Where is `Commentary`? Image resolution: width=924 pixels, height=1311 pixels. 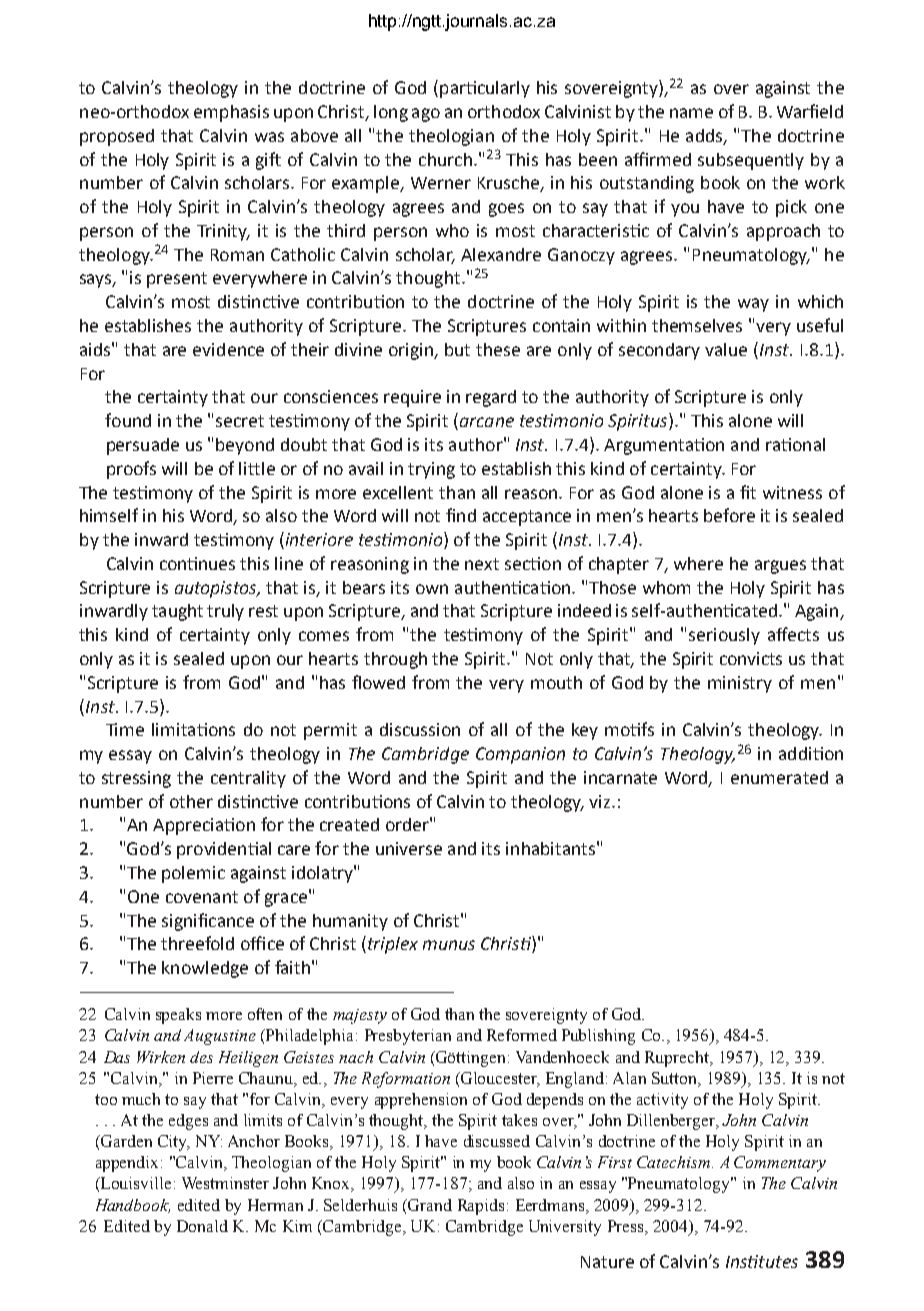 Commentary is located at coordinates (780, 1164).
